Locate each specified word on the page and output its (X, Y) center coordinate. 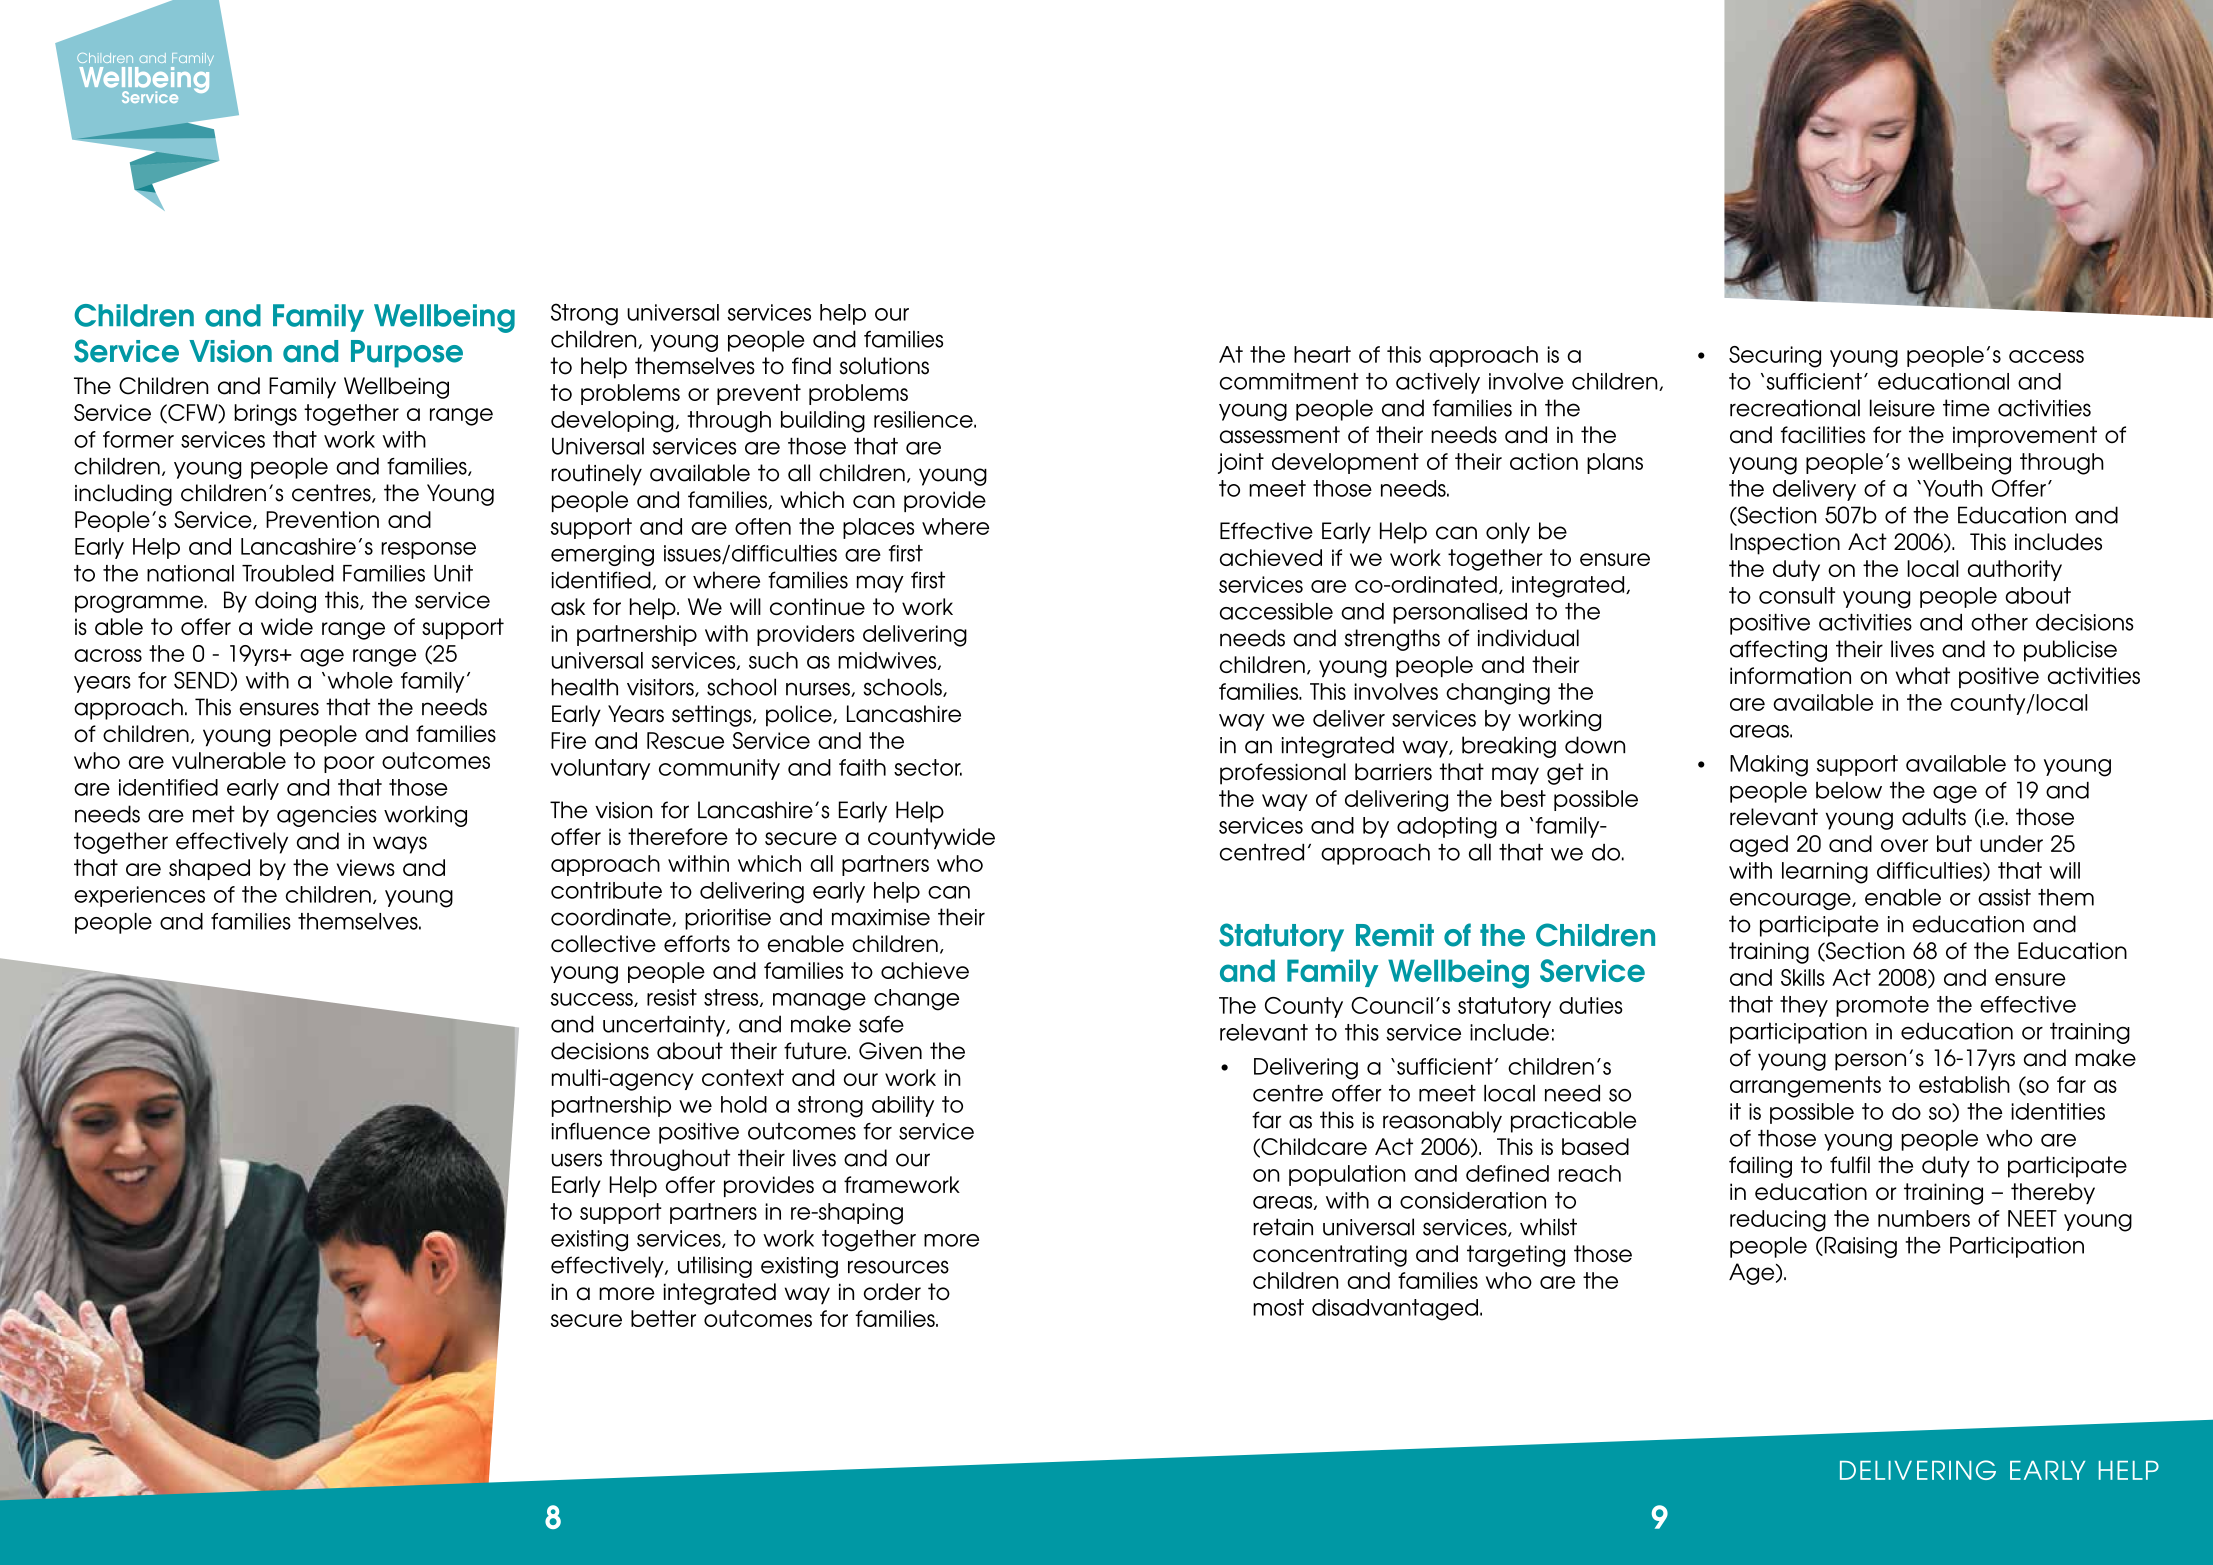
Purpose (407, 354)
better (663, 1318)
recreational (1795, 408)
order (892, 1292)
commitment (1289, 381)
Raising (1859, 1247)
